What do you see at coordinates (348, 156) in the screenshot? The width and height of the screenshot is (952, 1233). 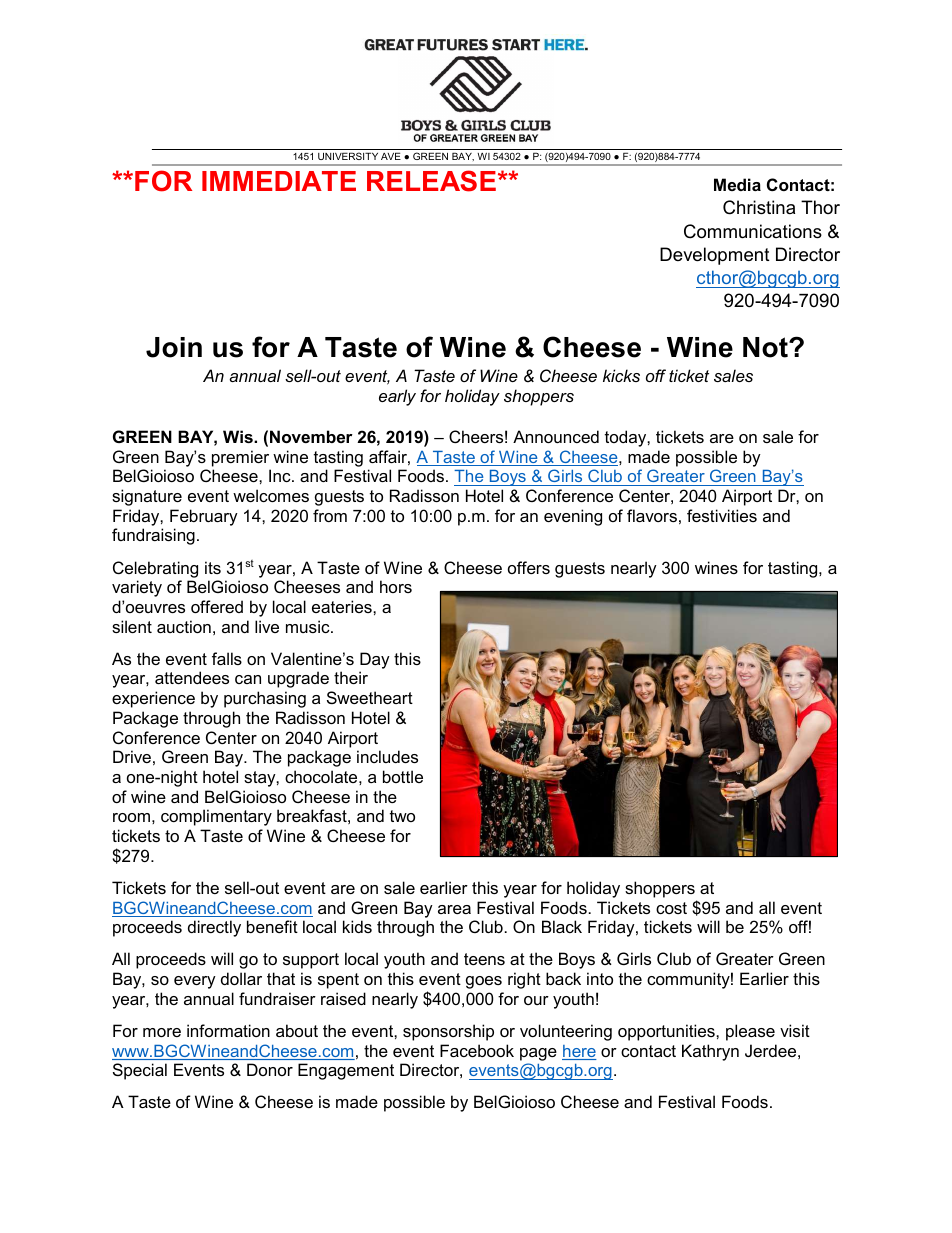 I see `UNIVERSITY` at bounding box center [348, 156].
